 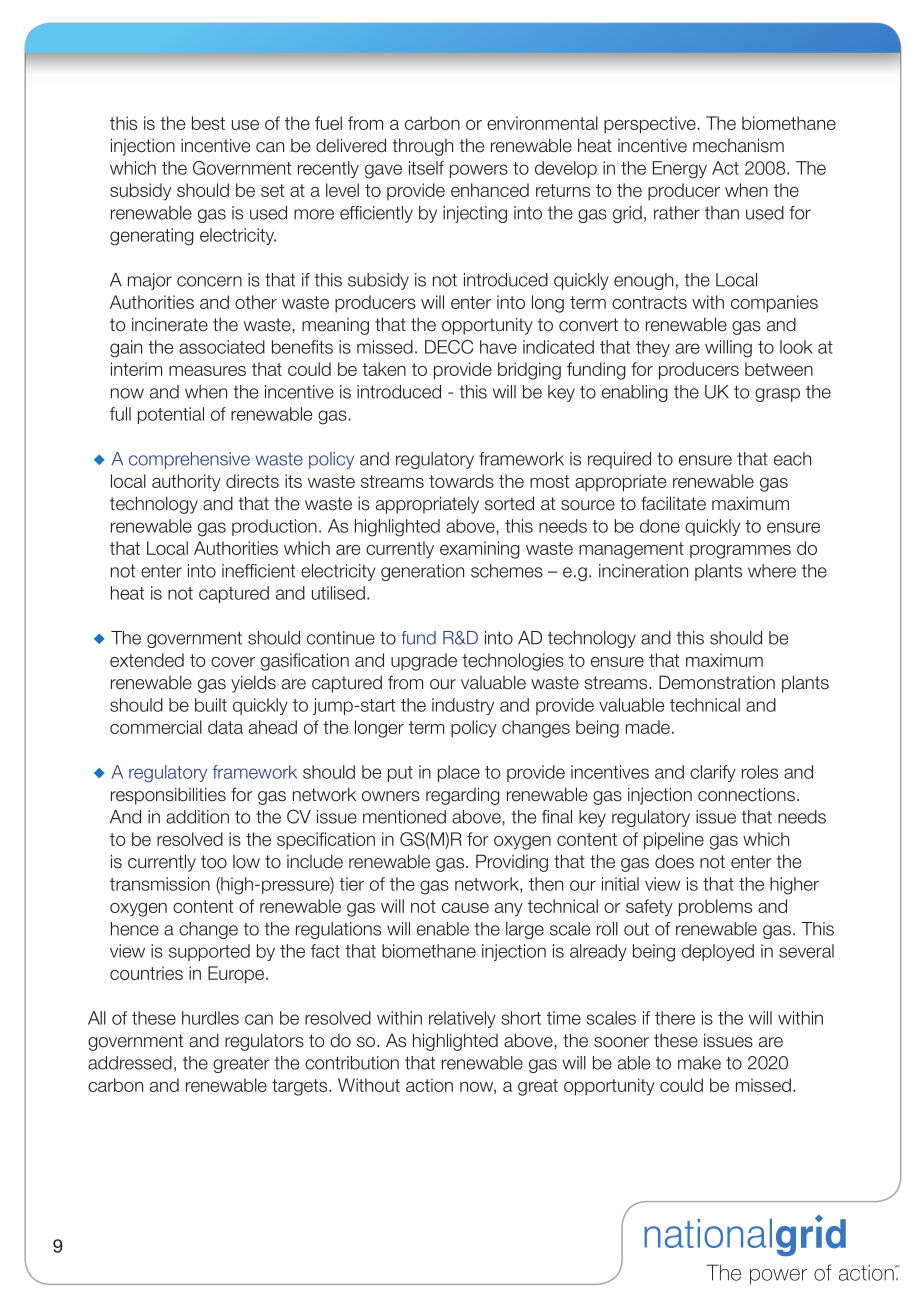 What do you see at coordinates (422, 147) in the page?
I see `through` at bounding box center [422, 147].
